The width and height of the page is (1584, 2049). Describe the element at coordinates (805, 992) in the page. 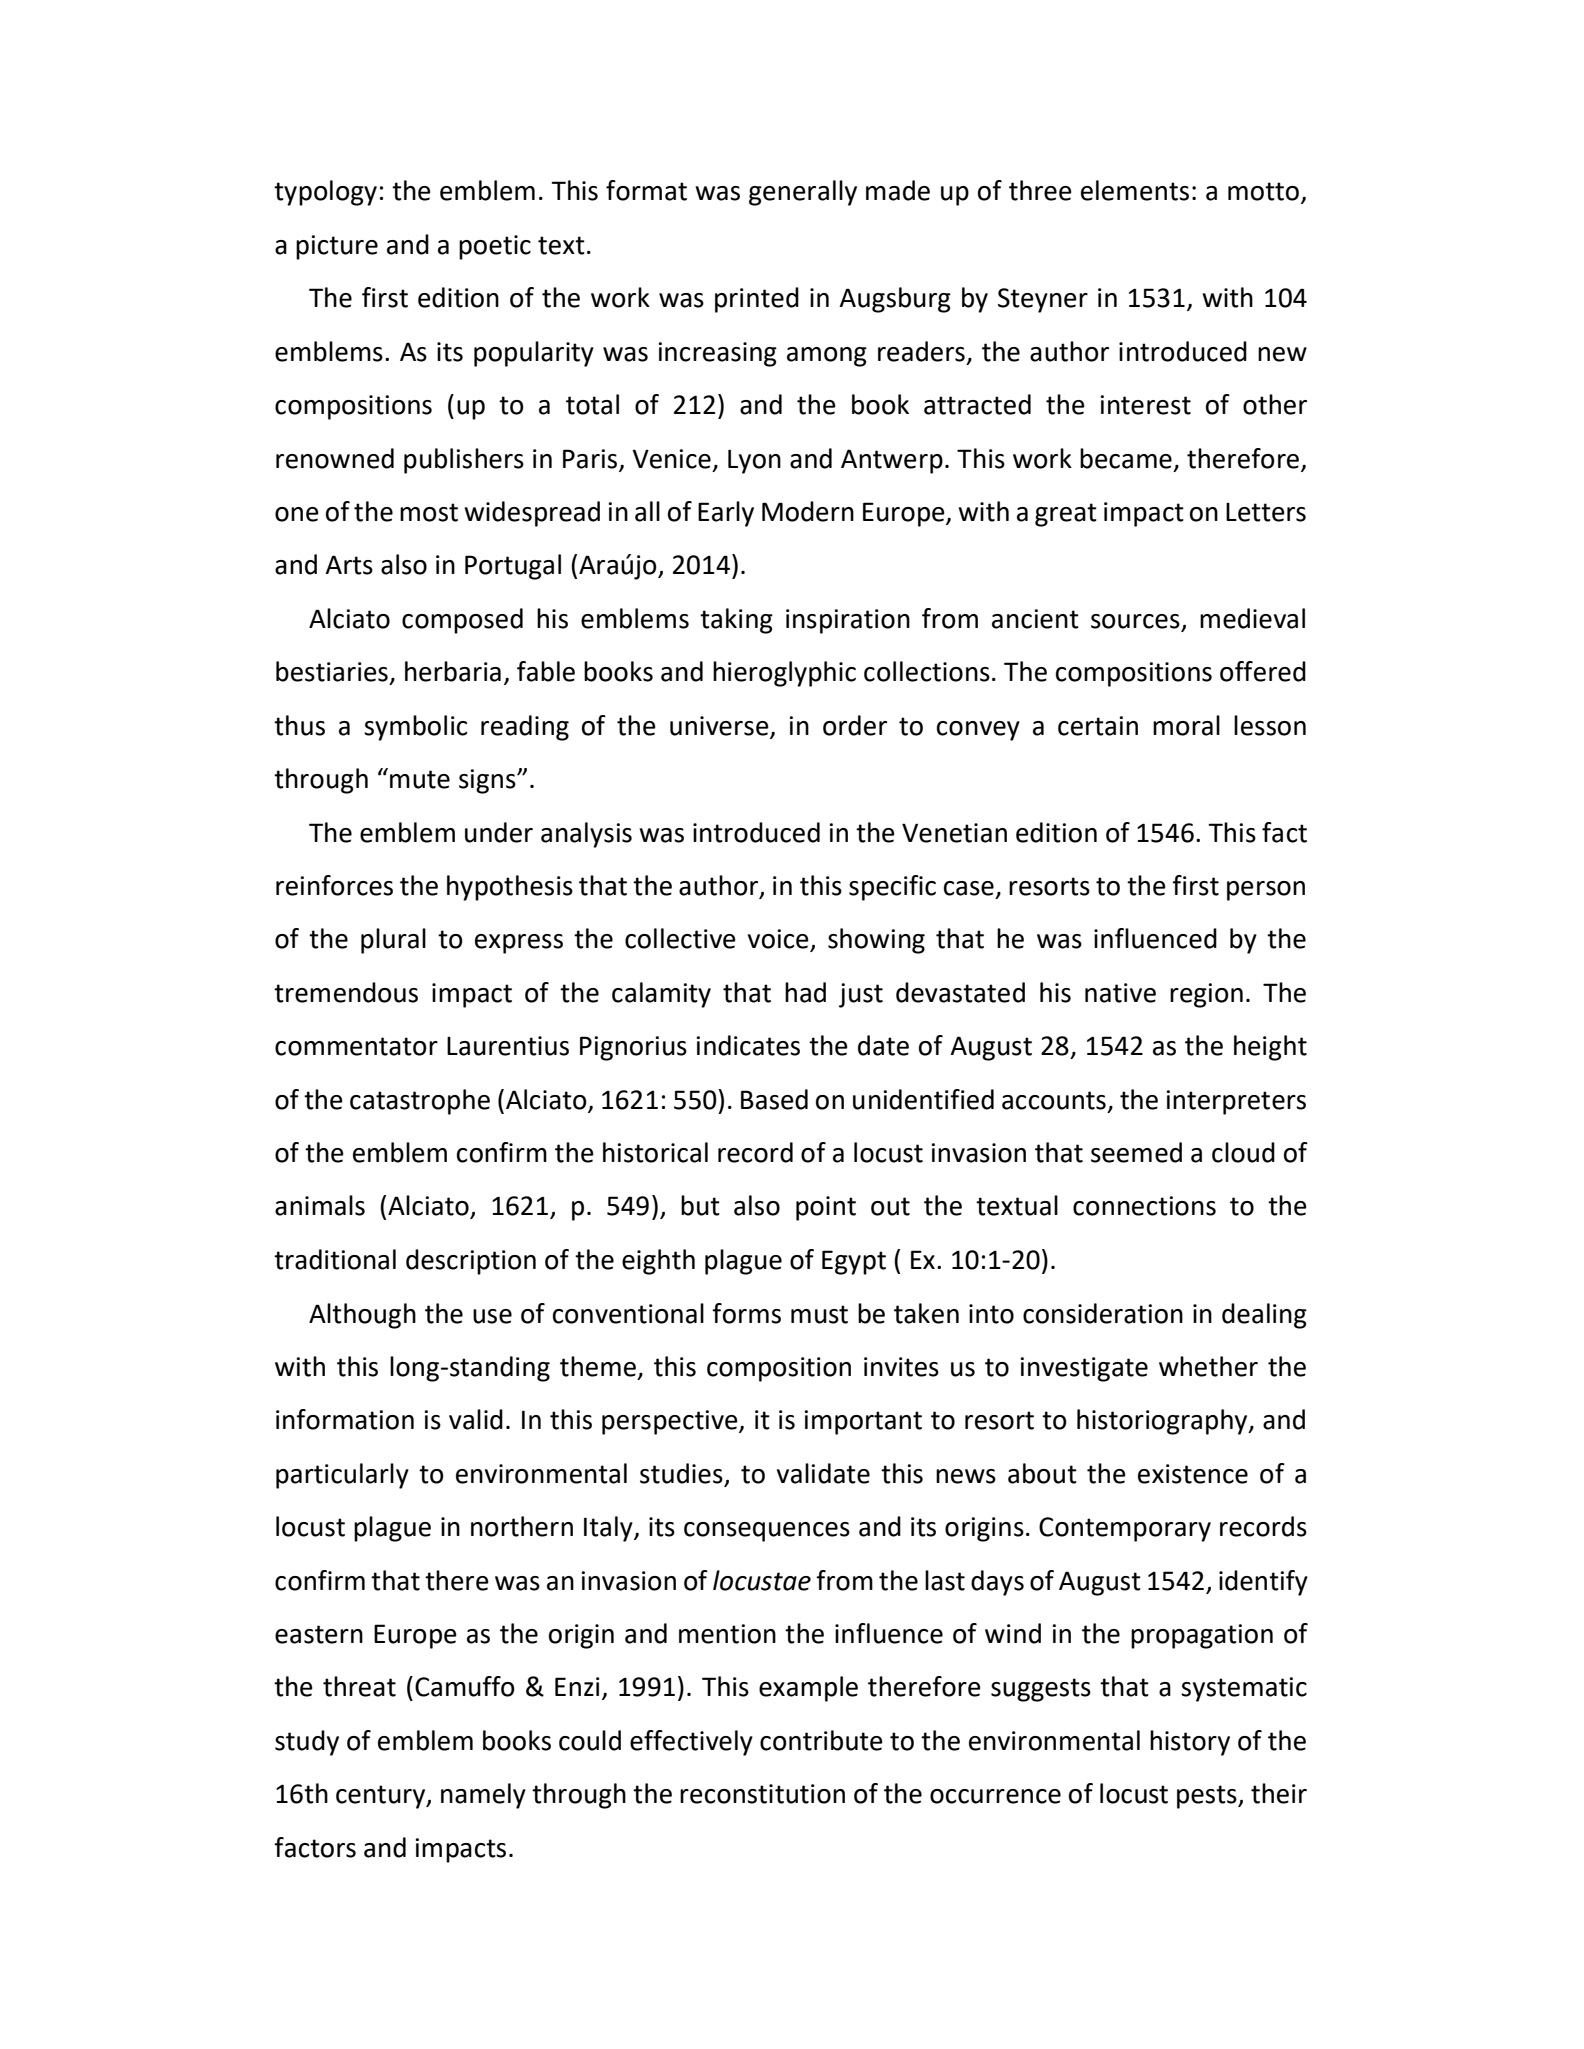

I see `had` at that location.
